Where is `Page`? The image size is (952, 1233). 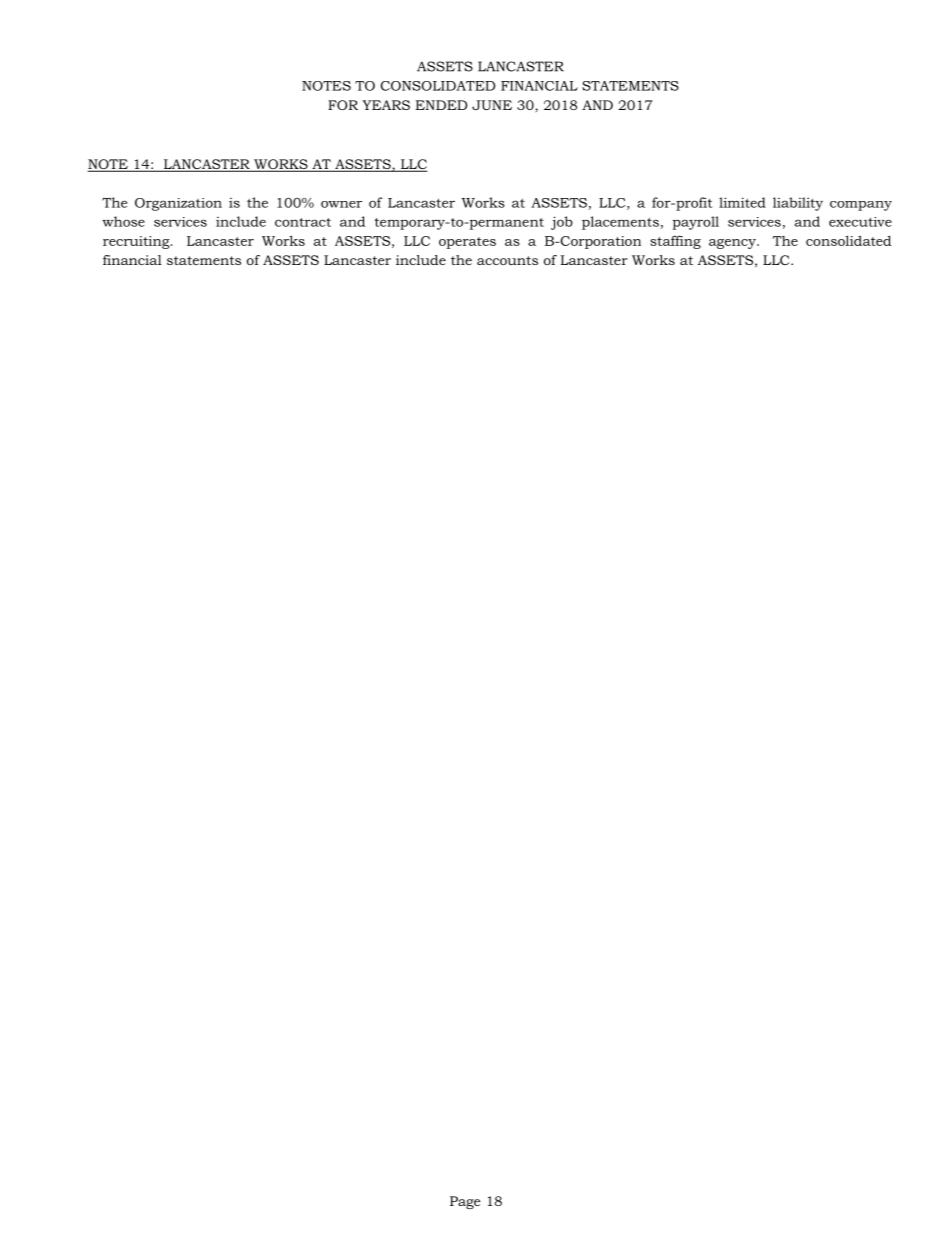
Page is located at coordinates (465, 1202).
